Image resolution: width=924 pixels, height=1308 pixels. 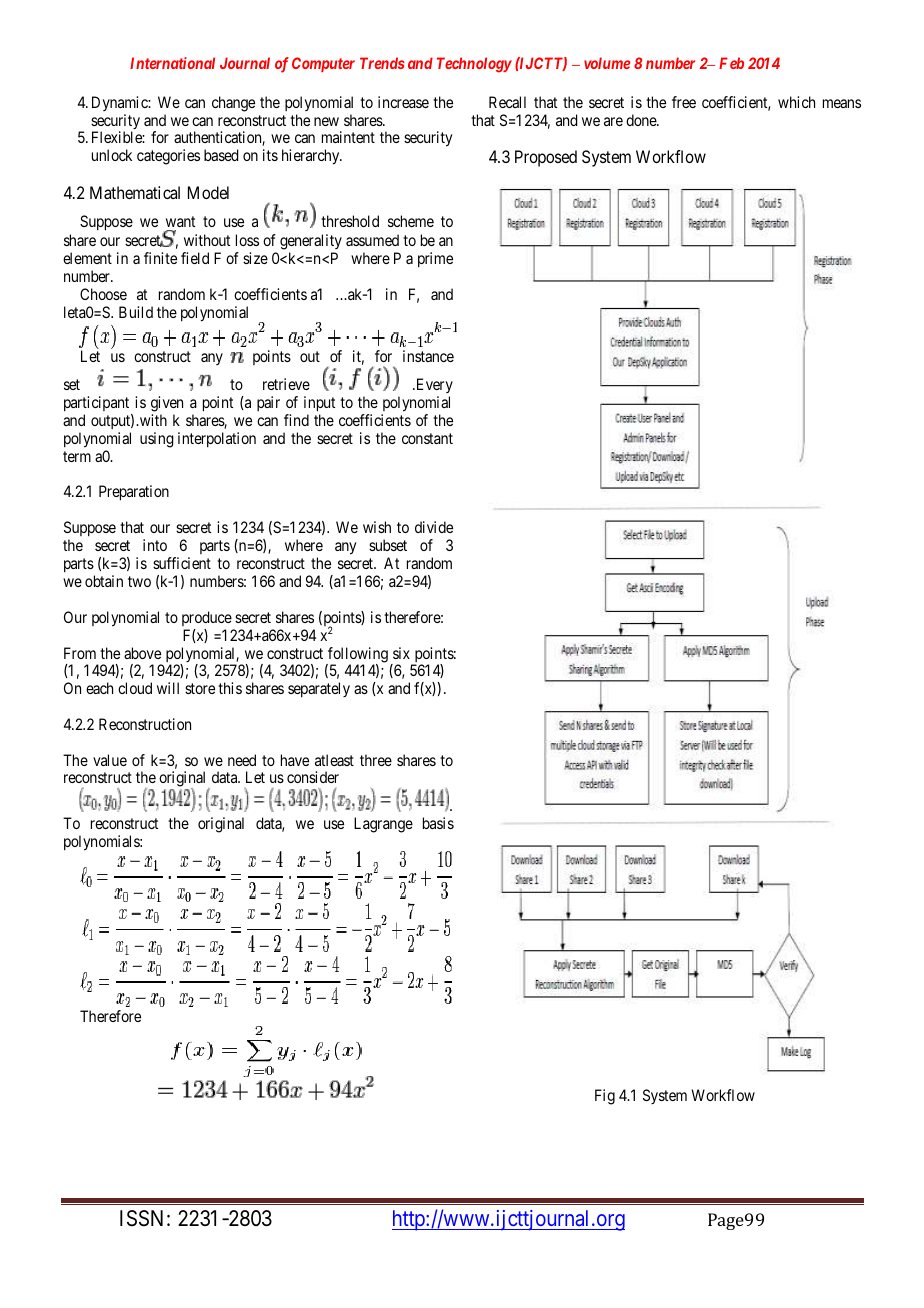 What do you see at coordinates (172, 63) in the screenshot?
I see `International` at bounding box center [172, 63].
